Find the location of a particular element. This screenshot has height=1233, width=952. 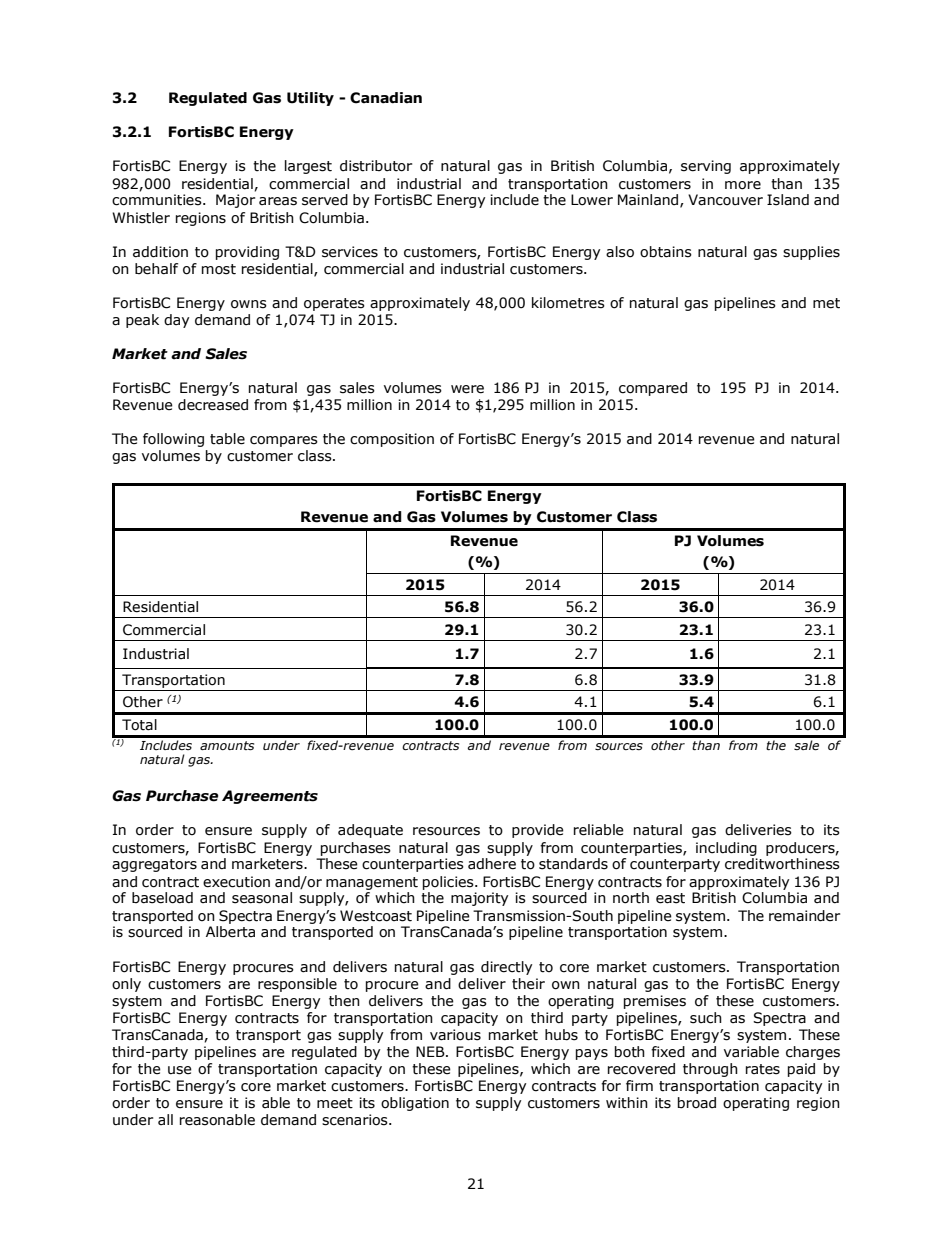

communities is located at coordinates (158, 200).
